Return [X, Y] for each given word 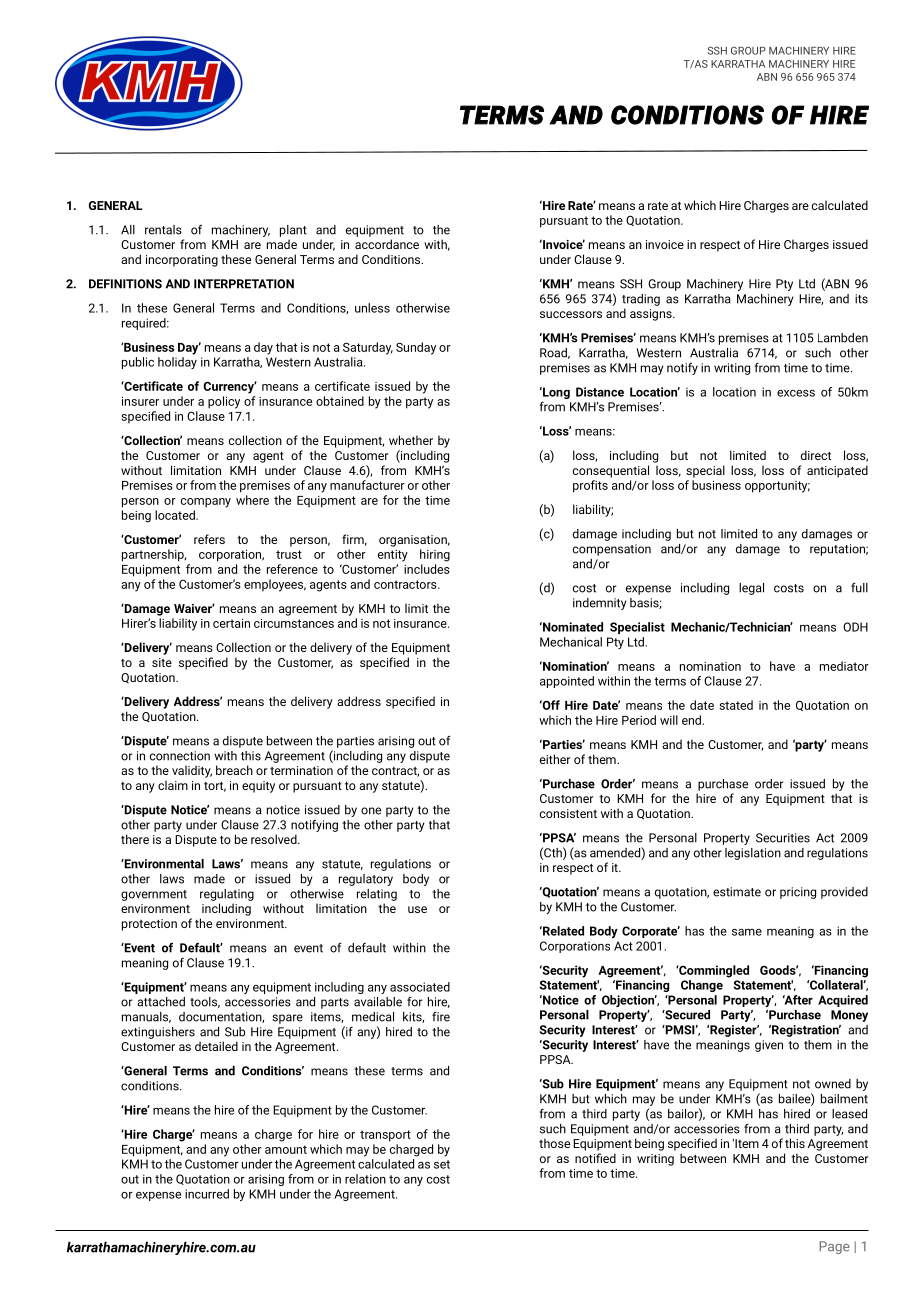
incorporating [182, 261]
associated [420, 987]
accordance [387, 244]
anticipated [837, 471]
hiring [435, 555]
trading [641, 300]
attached [161, 1002]
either [555, 759]
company [206, 503]
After [798, 1000]
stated [736, 705]
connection [180, 756]
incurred [207, 1194]
